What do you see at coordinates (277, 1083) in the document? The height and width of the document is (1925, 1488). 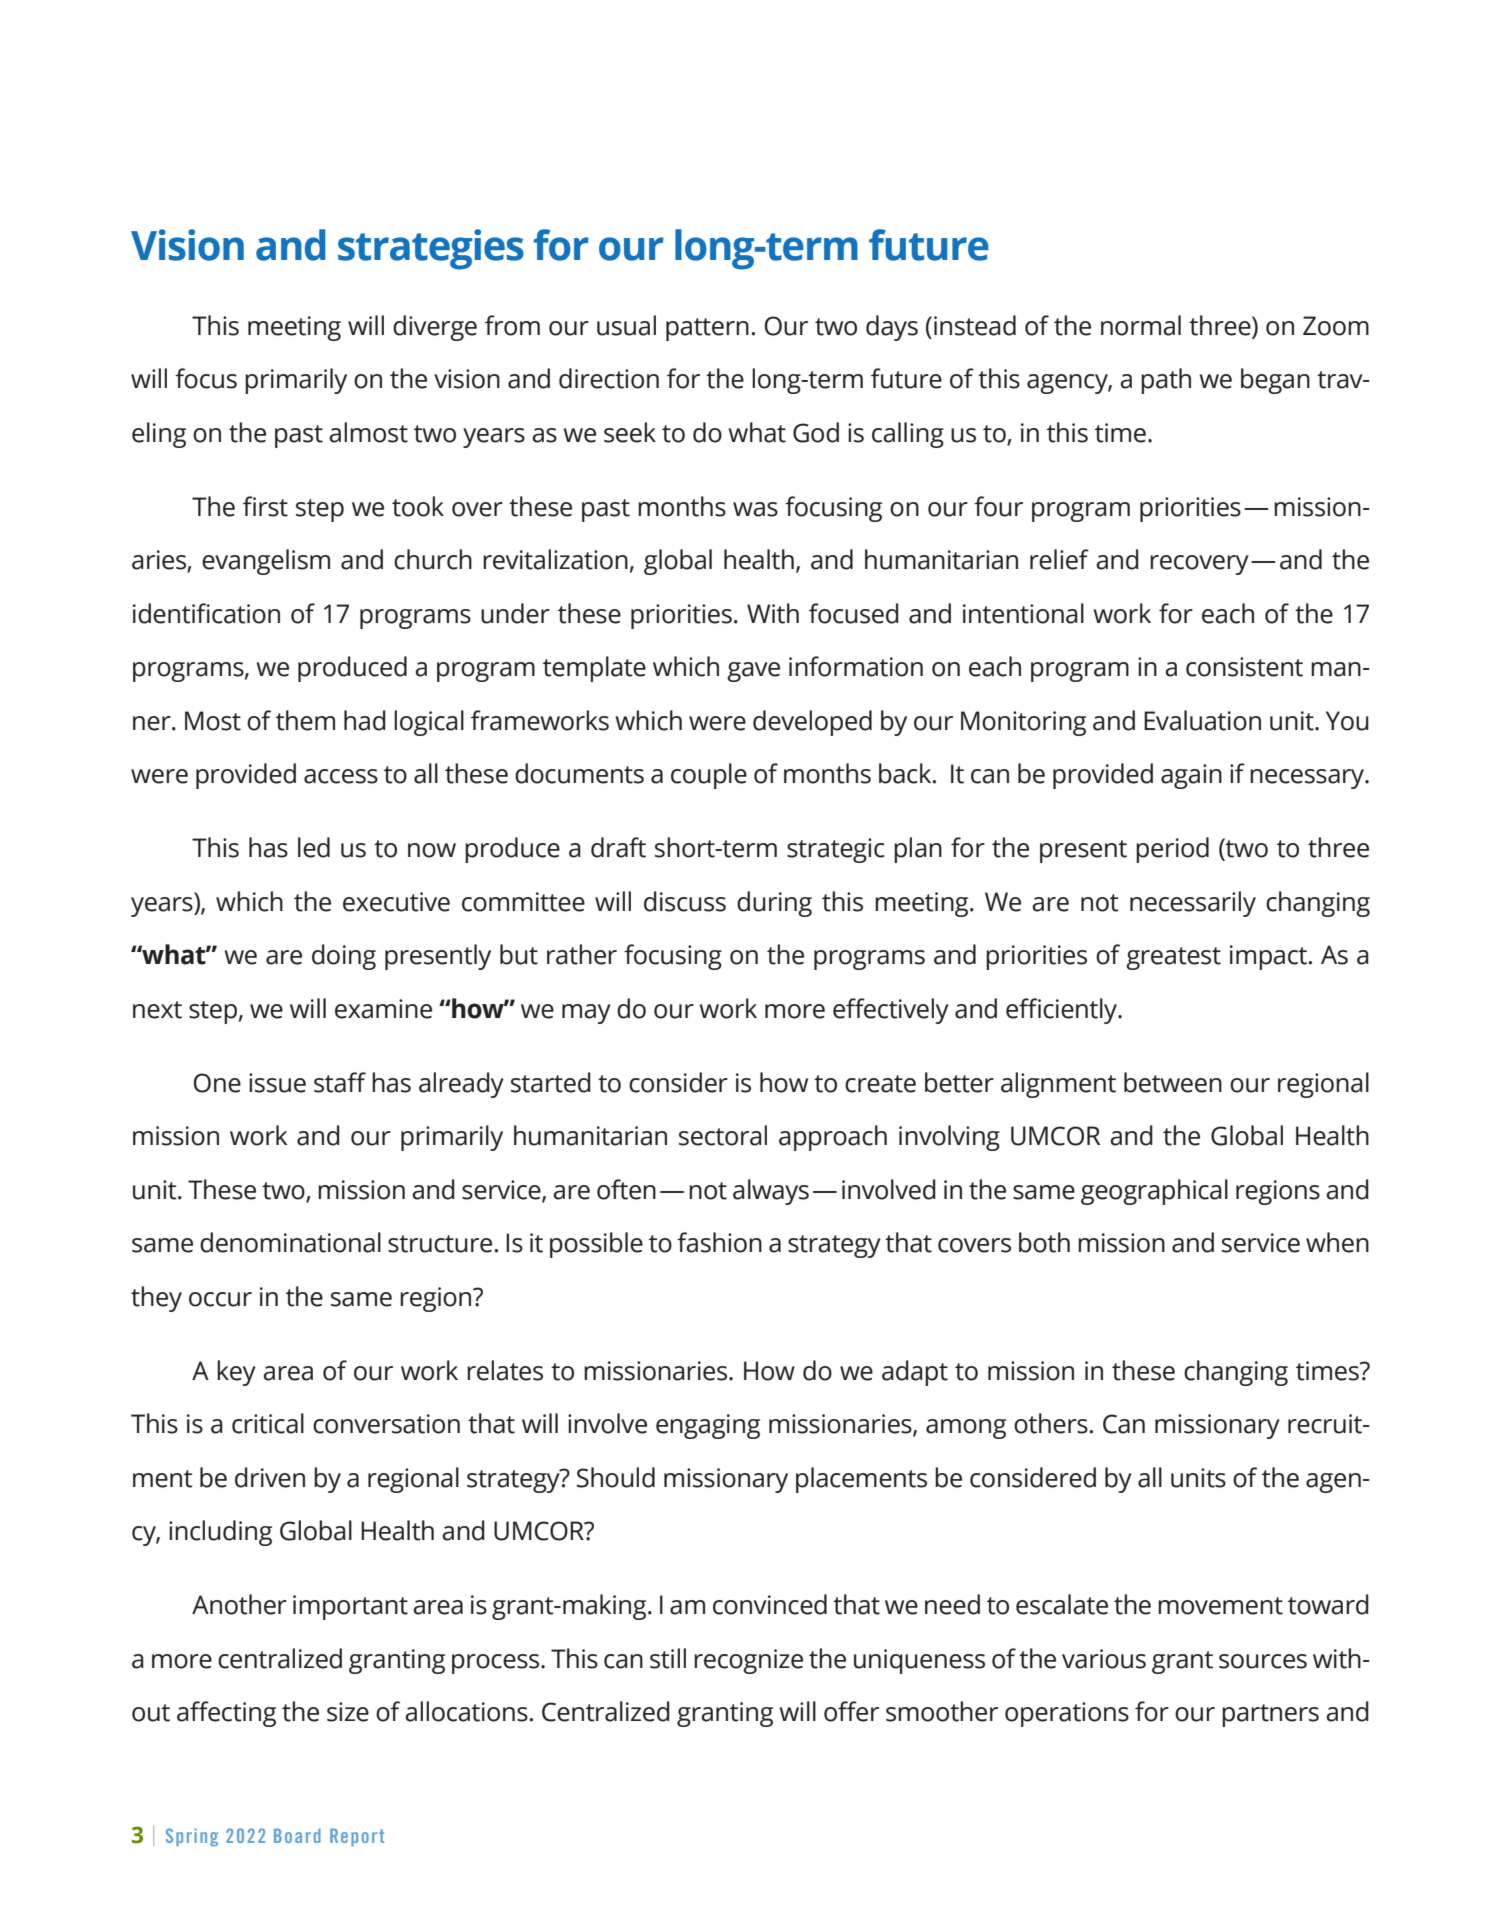 I see `issue` at bounding box center [277, 1083].
